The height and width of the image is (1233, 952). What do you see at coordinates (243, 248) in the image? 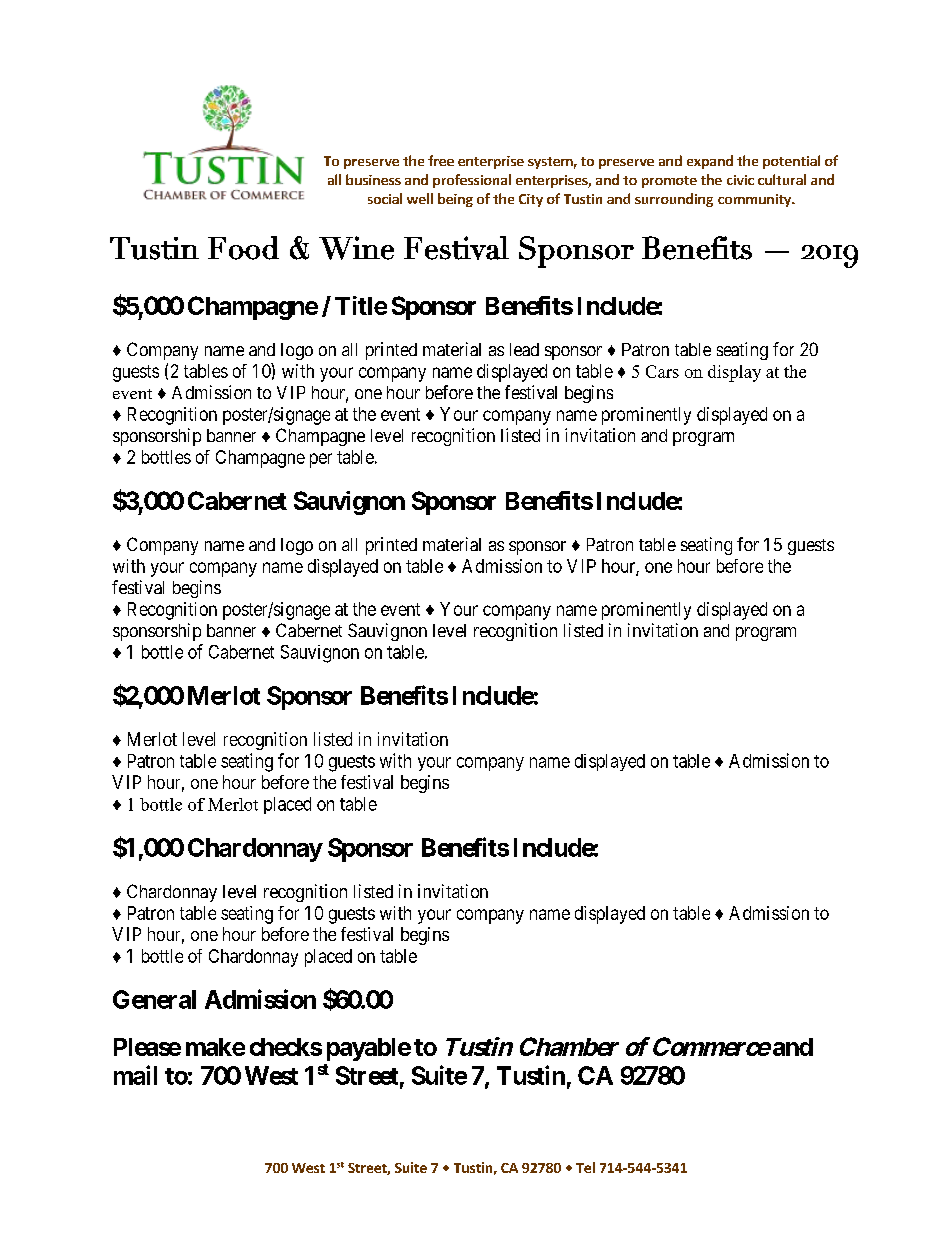
I see `Food` at bounding box center [243, 248].
